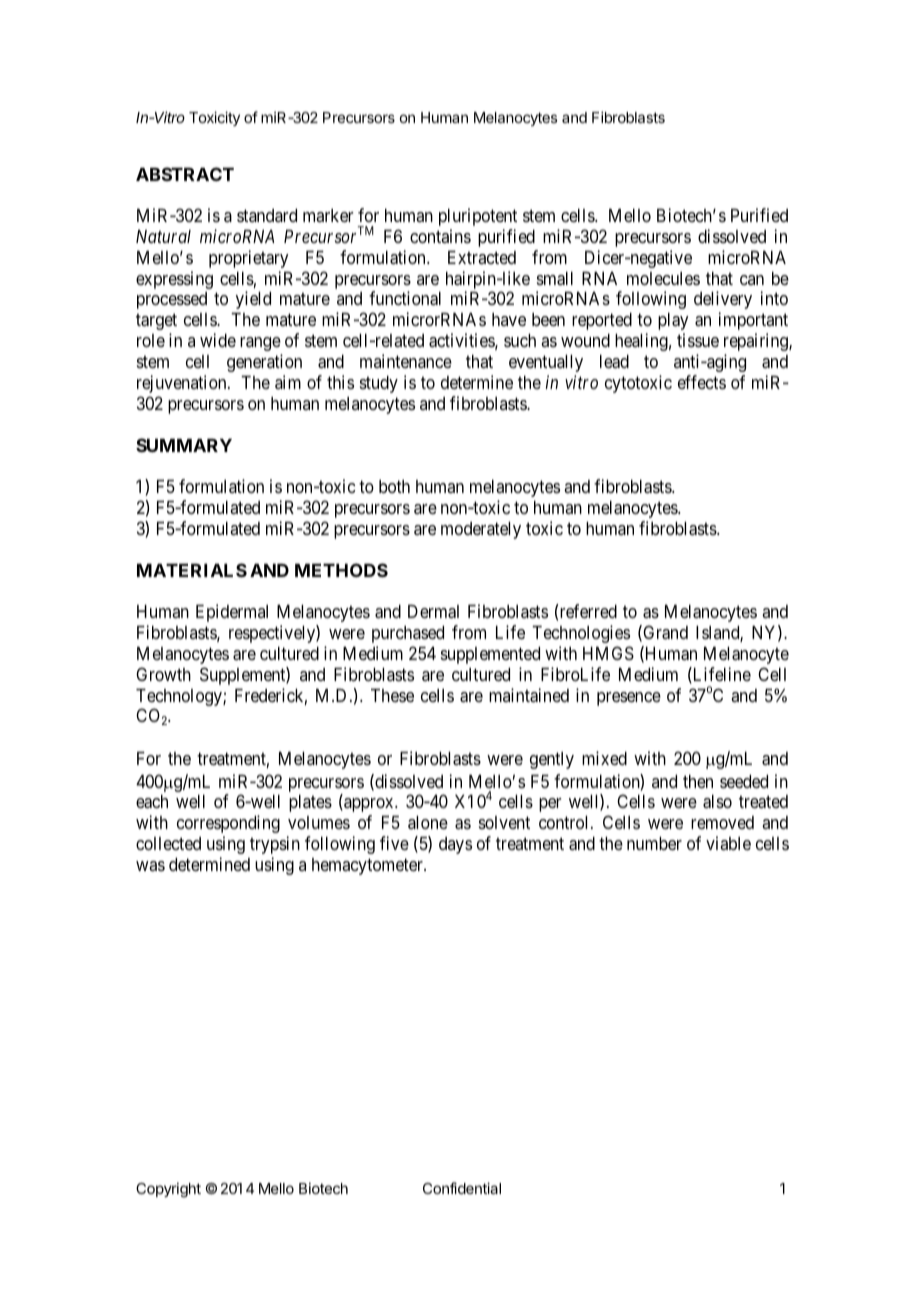 This document has width=924, height=1308. What do you see at coordinates (462, 1188) in the document?
I see `Confidential` at bounding box center [462, 1188].
